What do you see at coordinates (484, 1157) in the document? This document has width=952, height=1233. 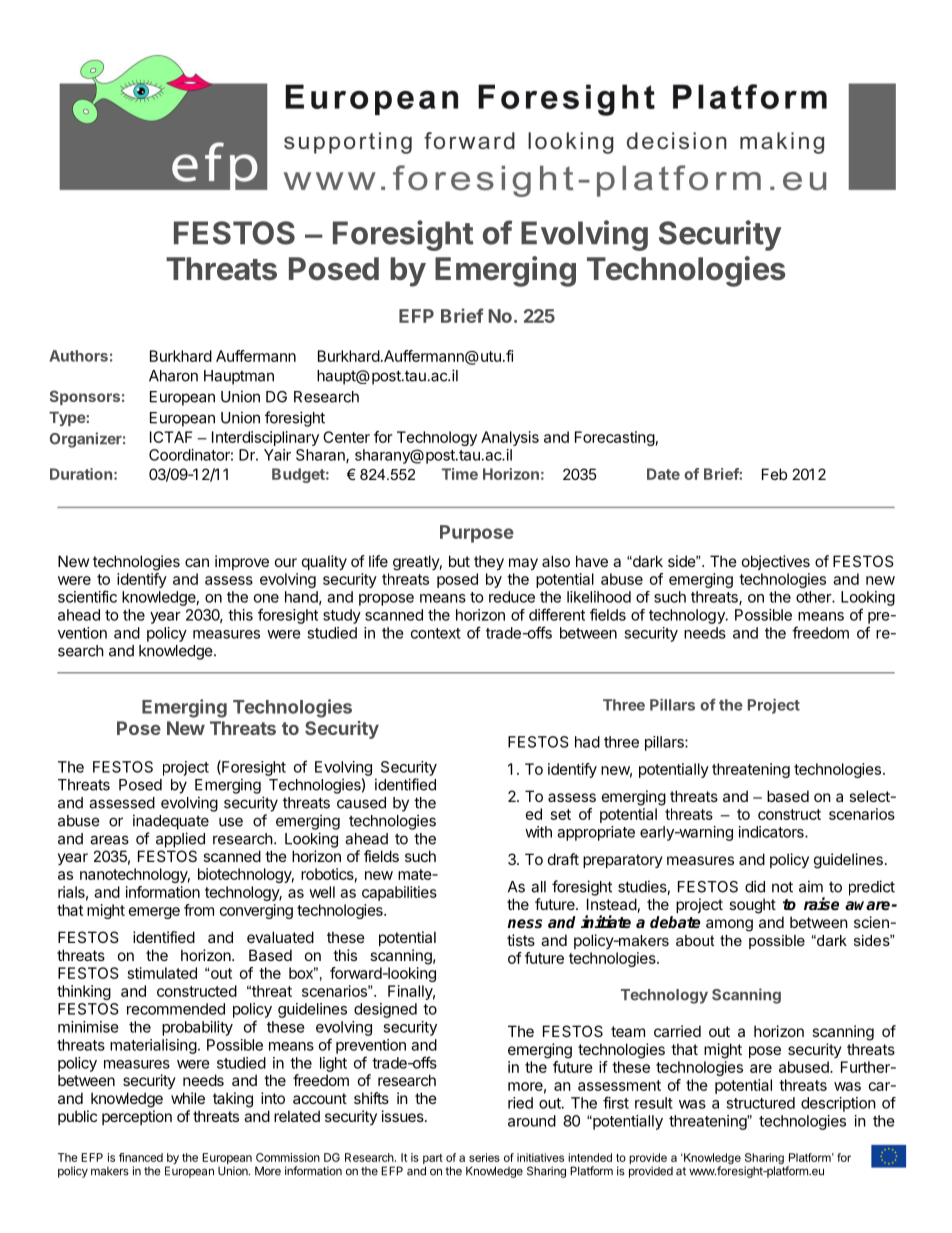 I see `series` at bounding box center [484, 1157].
